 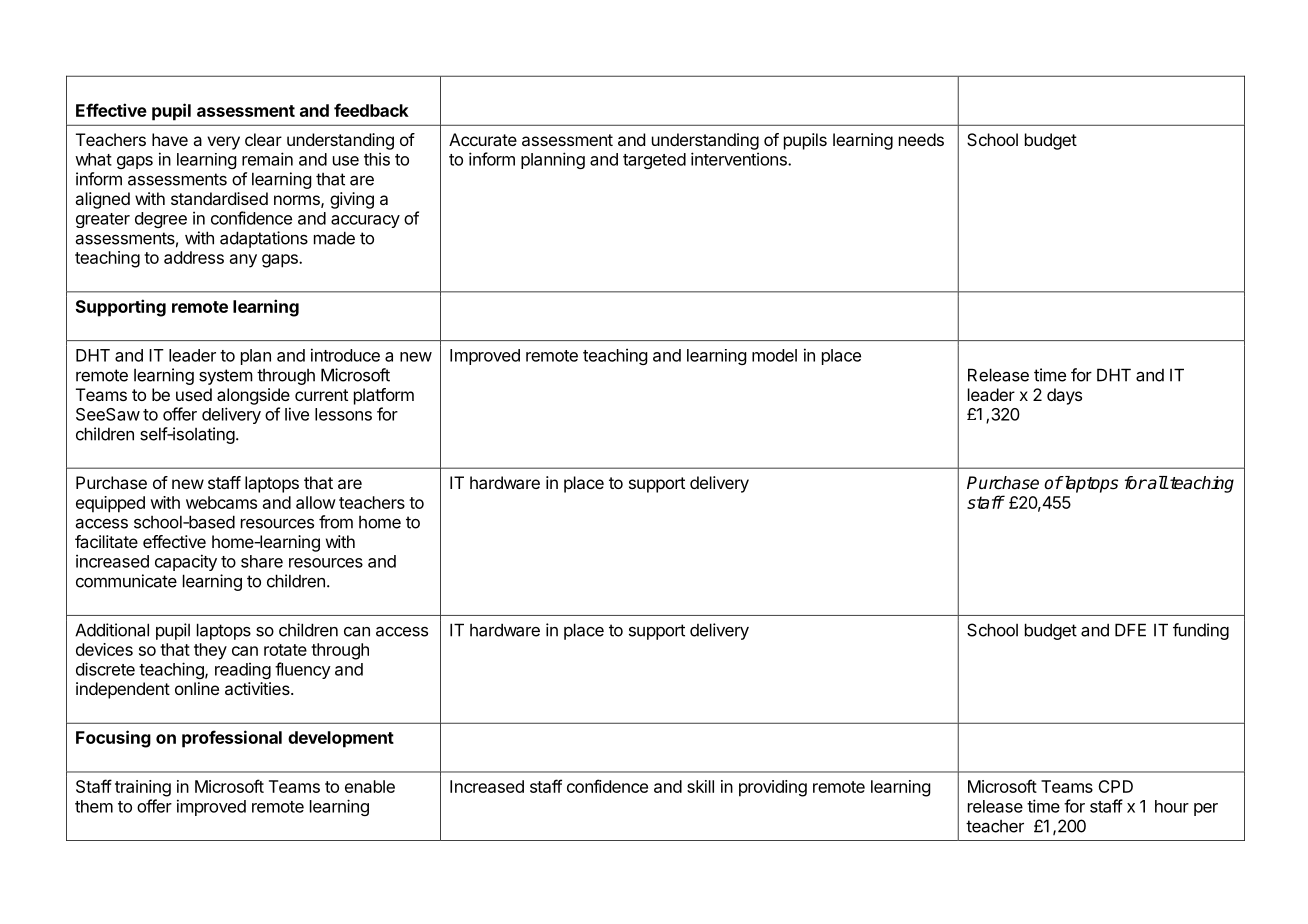 I want to click on targeted, so click(x=654, y=161).
